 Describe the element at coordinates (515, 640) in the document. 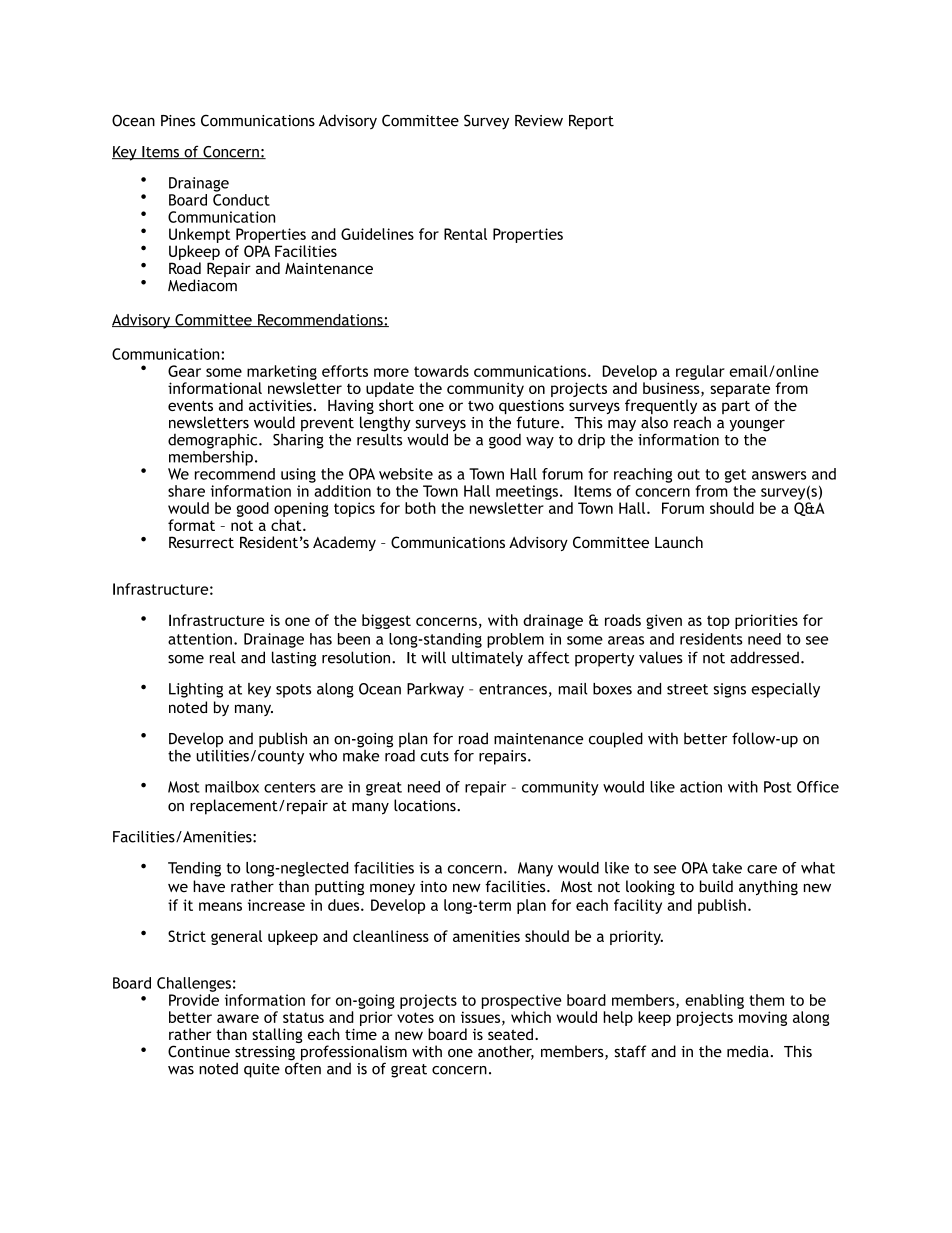

I see `problem` at that location.
